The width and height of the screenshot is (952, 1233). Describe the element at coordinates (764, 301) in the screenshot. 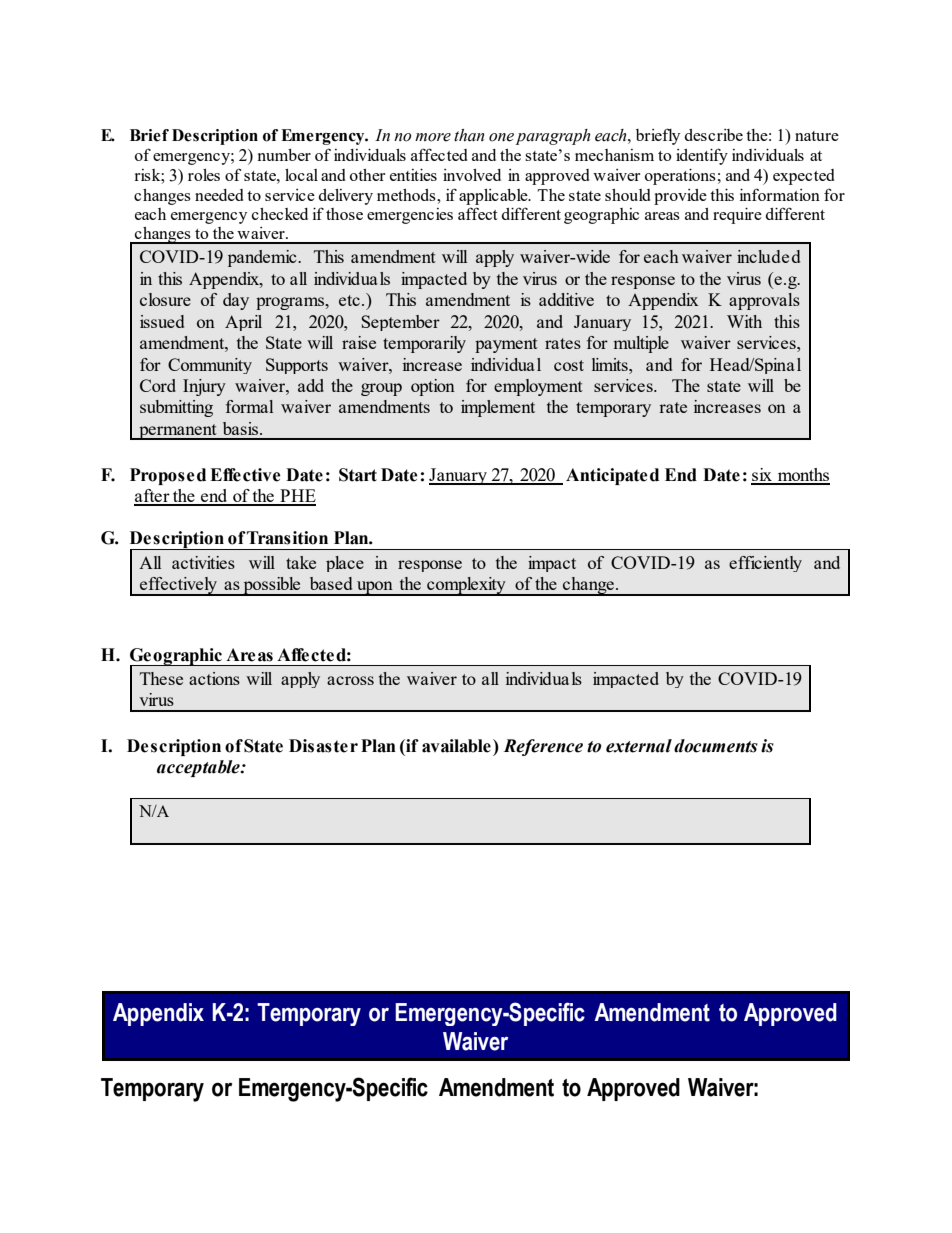

I see `approvals` at that location.
